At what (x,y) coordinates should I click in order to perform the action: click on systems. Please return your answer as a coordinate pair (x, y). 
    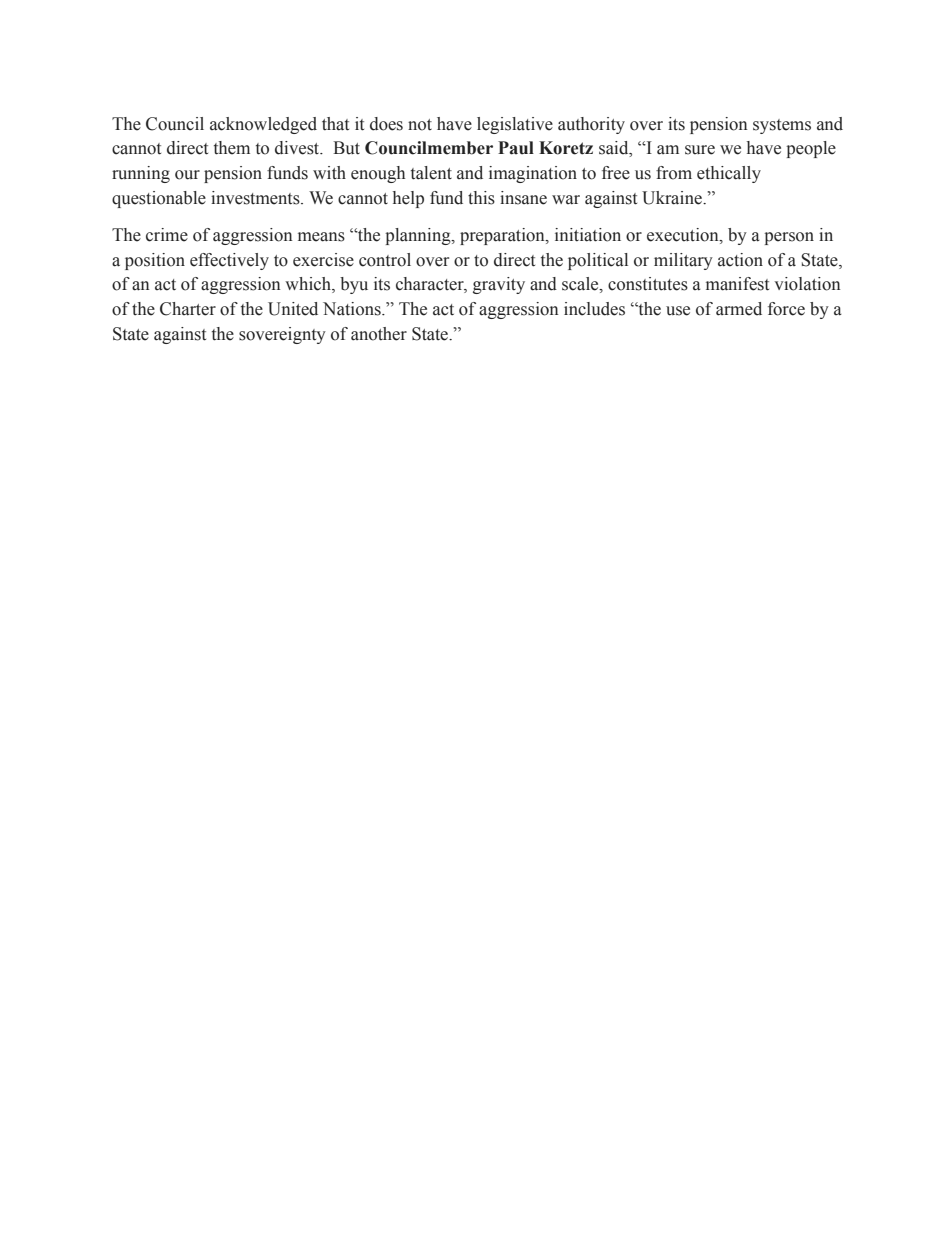
    Looking at the image, I should click on (782, 126).
